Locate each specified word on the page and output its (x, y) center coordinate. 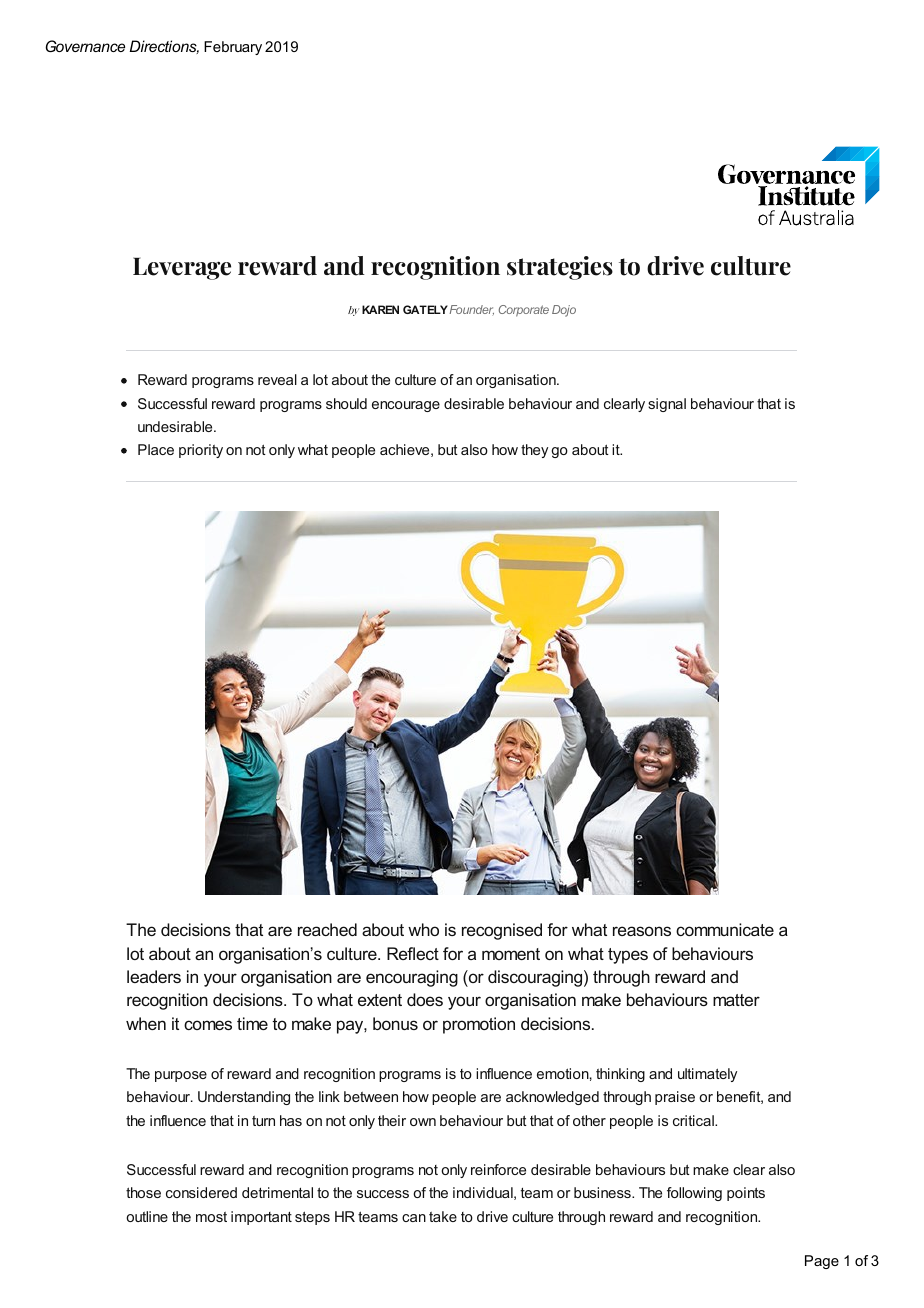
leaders (154, 976)
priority (201, 451)
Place (156, 449)
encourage (406, 406)
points (746, 1194)
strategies (560, 268)
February (233, 48)
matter (736, 1000)
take (443, 1216)
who (423, 929)
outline (147, 1216)
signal (667, 405)
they (534, 451)
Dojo (564, 311)
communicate (725, 929)
